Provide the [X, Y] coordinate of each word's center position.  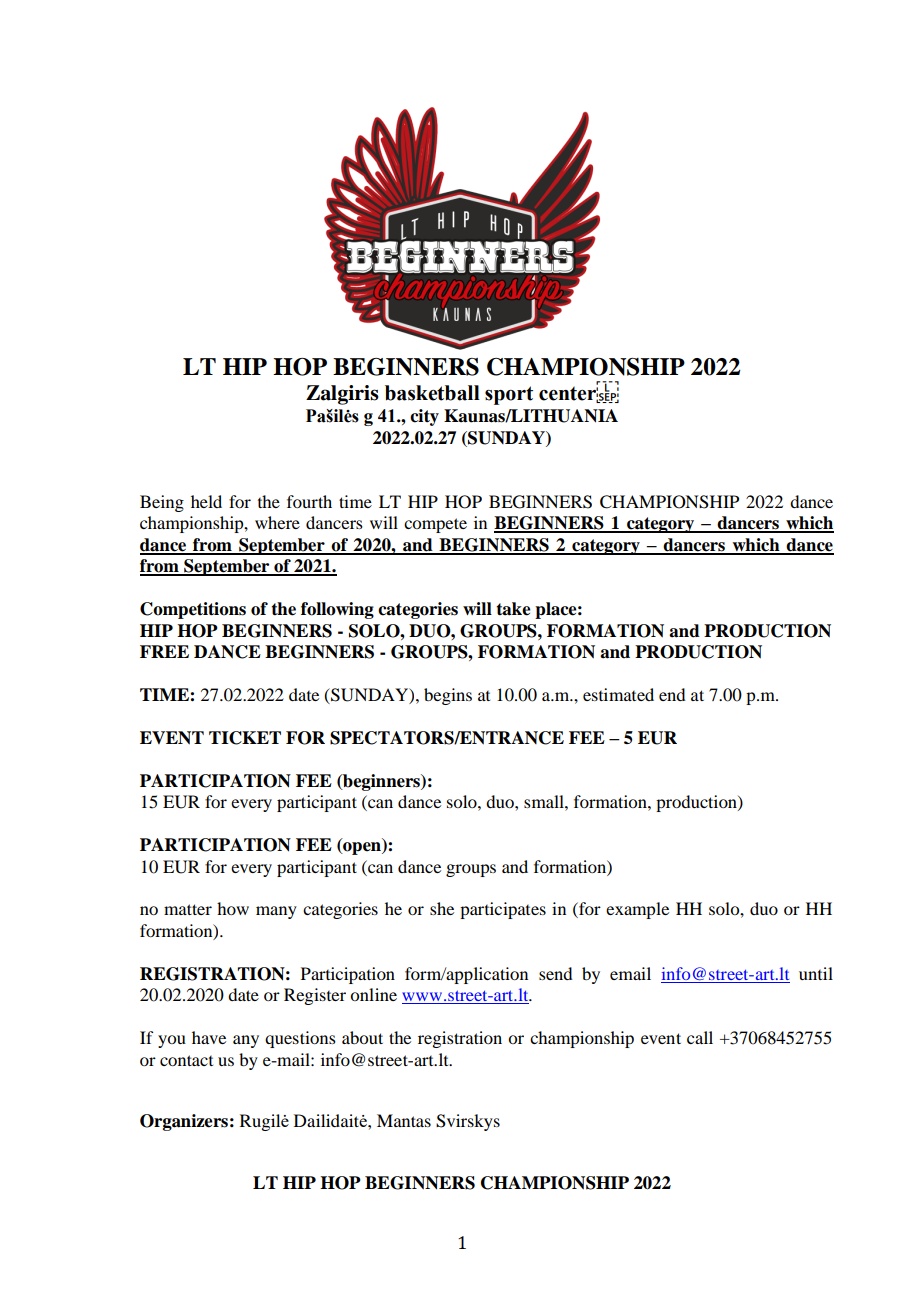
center [569, 393]
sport [509, 395]
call [700, 1037]
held [206, 501]
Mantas [404, 1120]
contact [186, 1060]
